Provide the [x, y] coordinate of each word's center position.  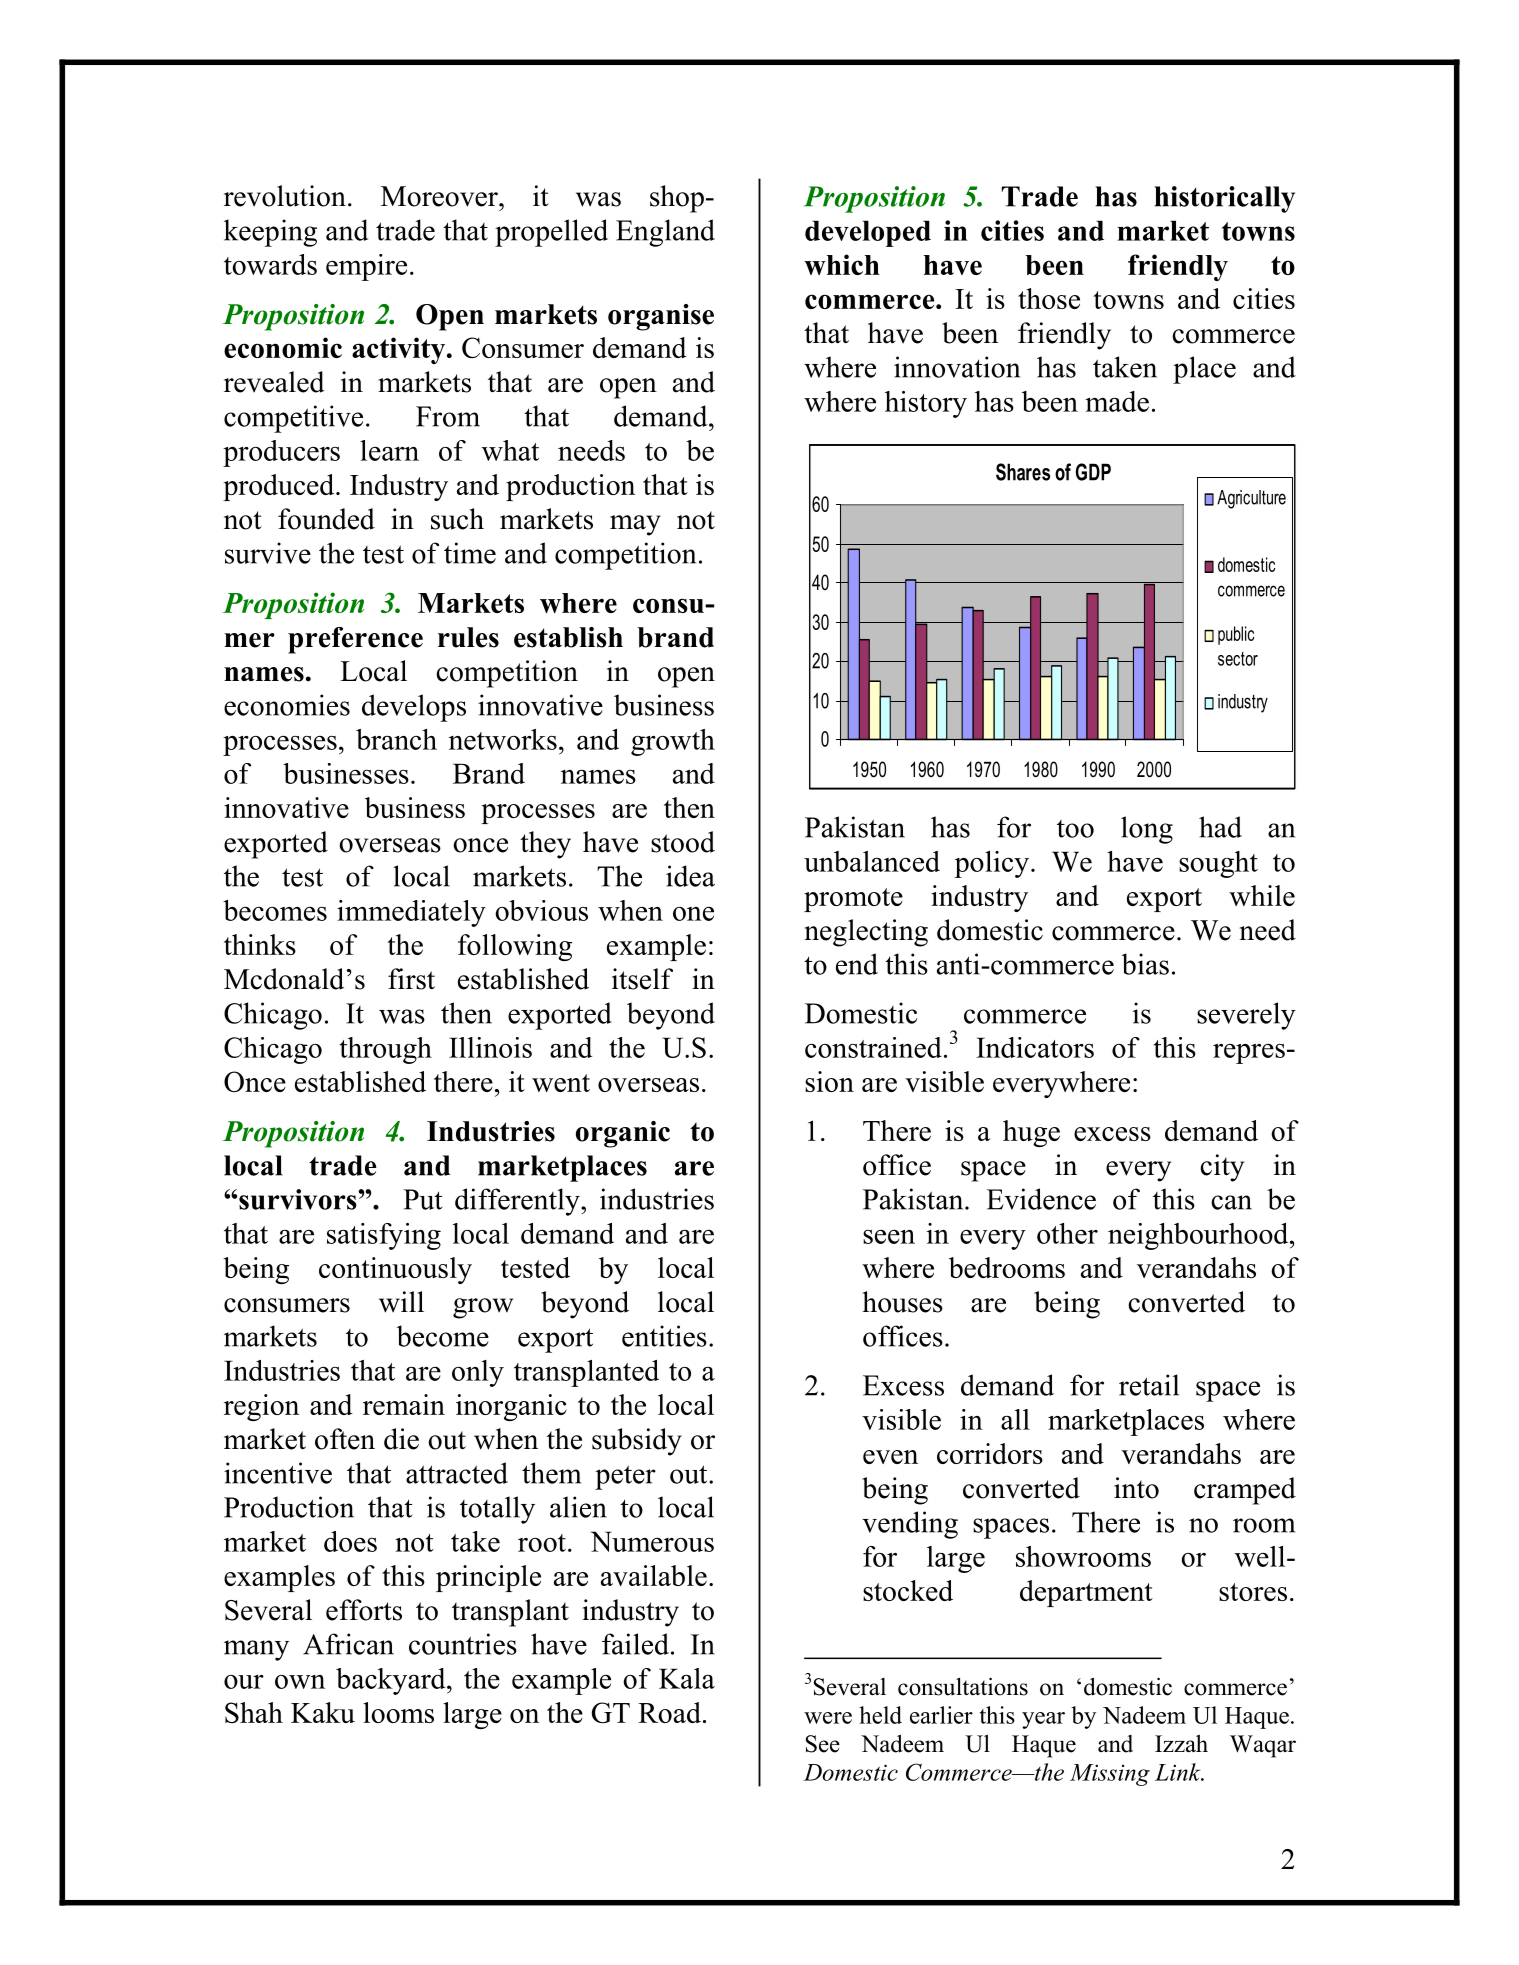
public [1236, 635]
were [828, 1718]
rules [468, 637]
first [411, 979]
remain [404, 1404]
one [693, 914]
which [842, 264]
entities [664, 1336]
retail [1149, 1385]
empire [366, 267]
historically [1224, 199]
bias [1145, 964]
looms [398, 1712]
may [635, 525]
